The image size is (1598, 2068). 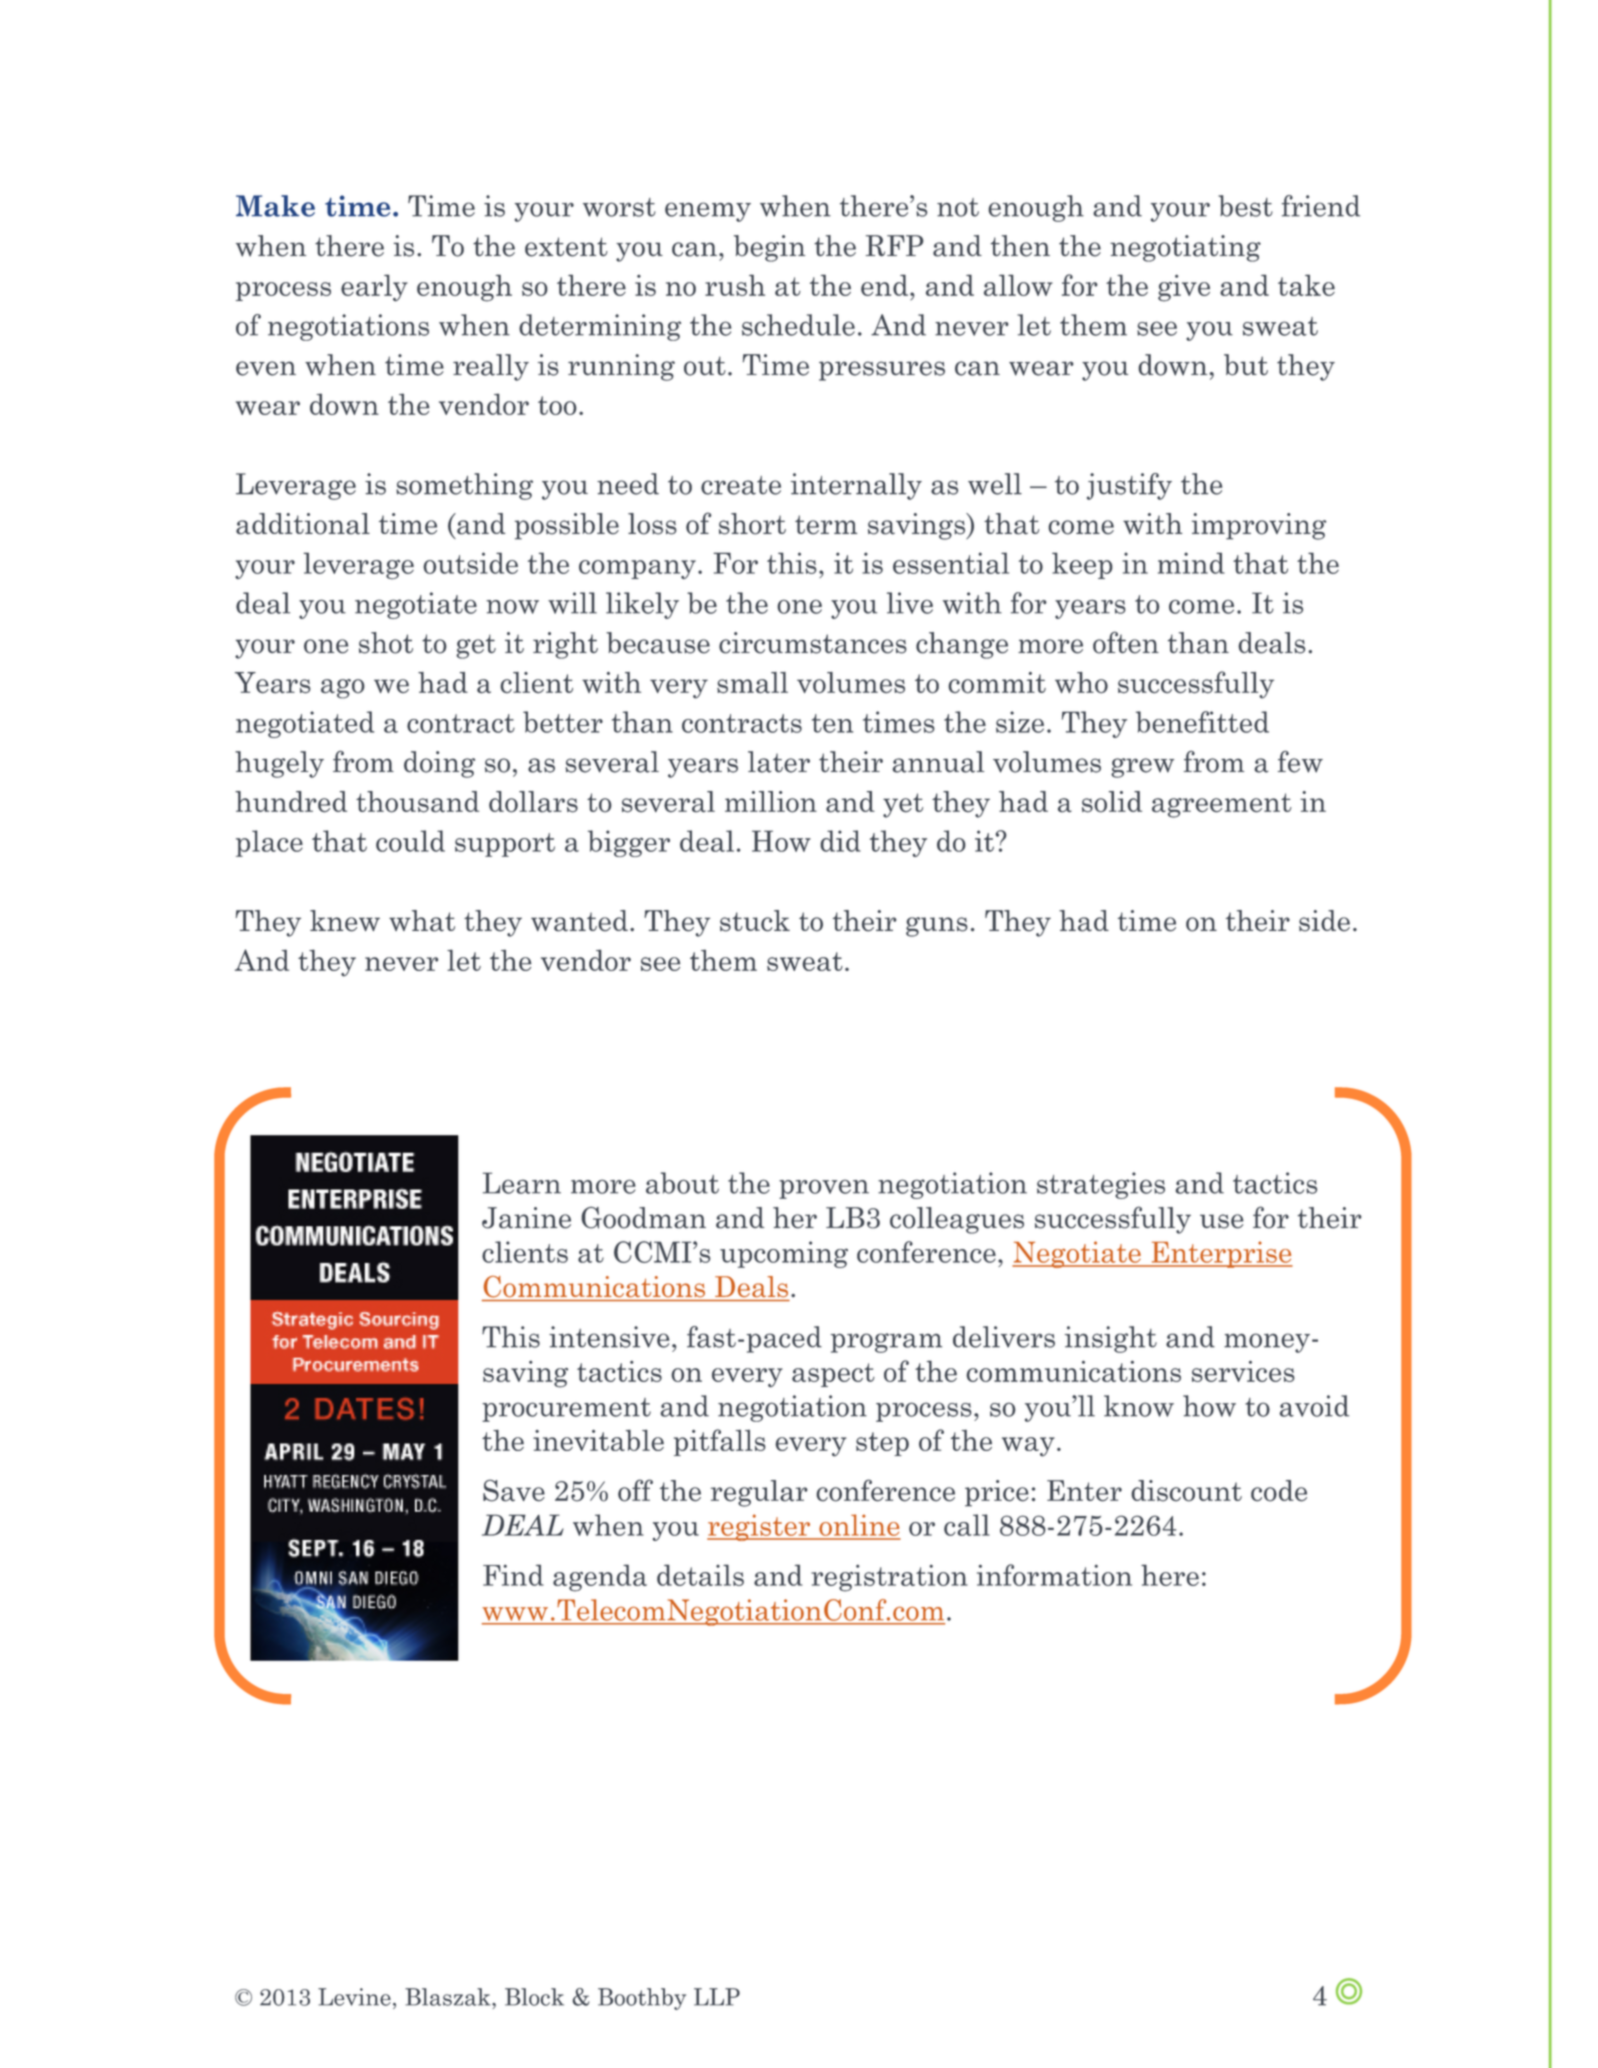 I want to click on strategies, so click(x=1101, y=1185).
